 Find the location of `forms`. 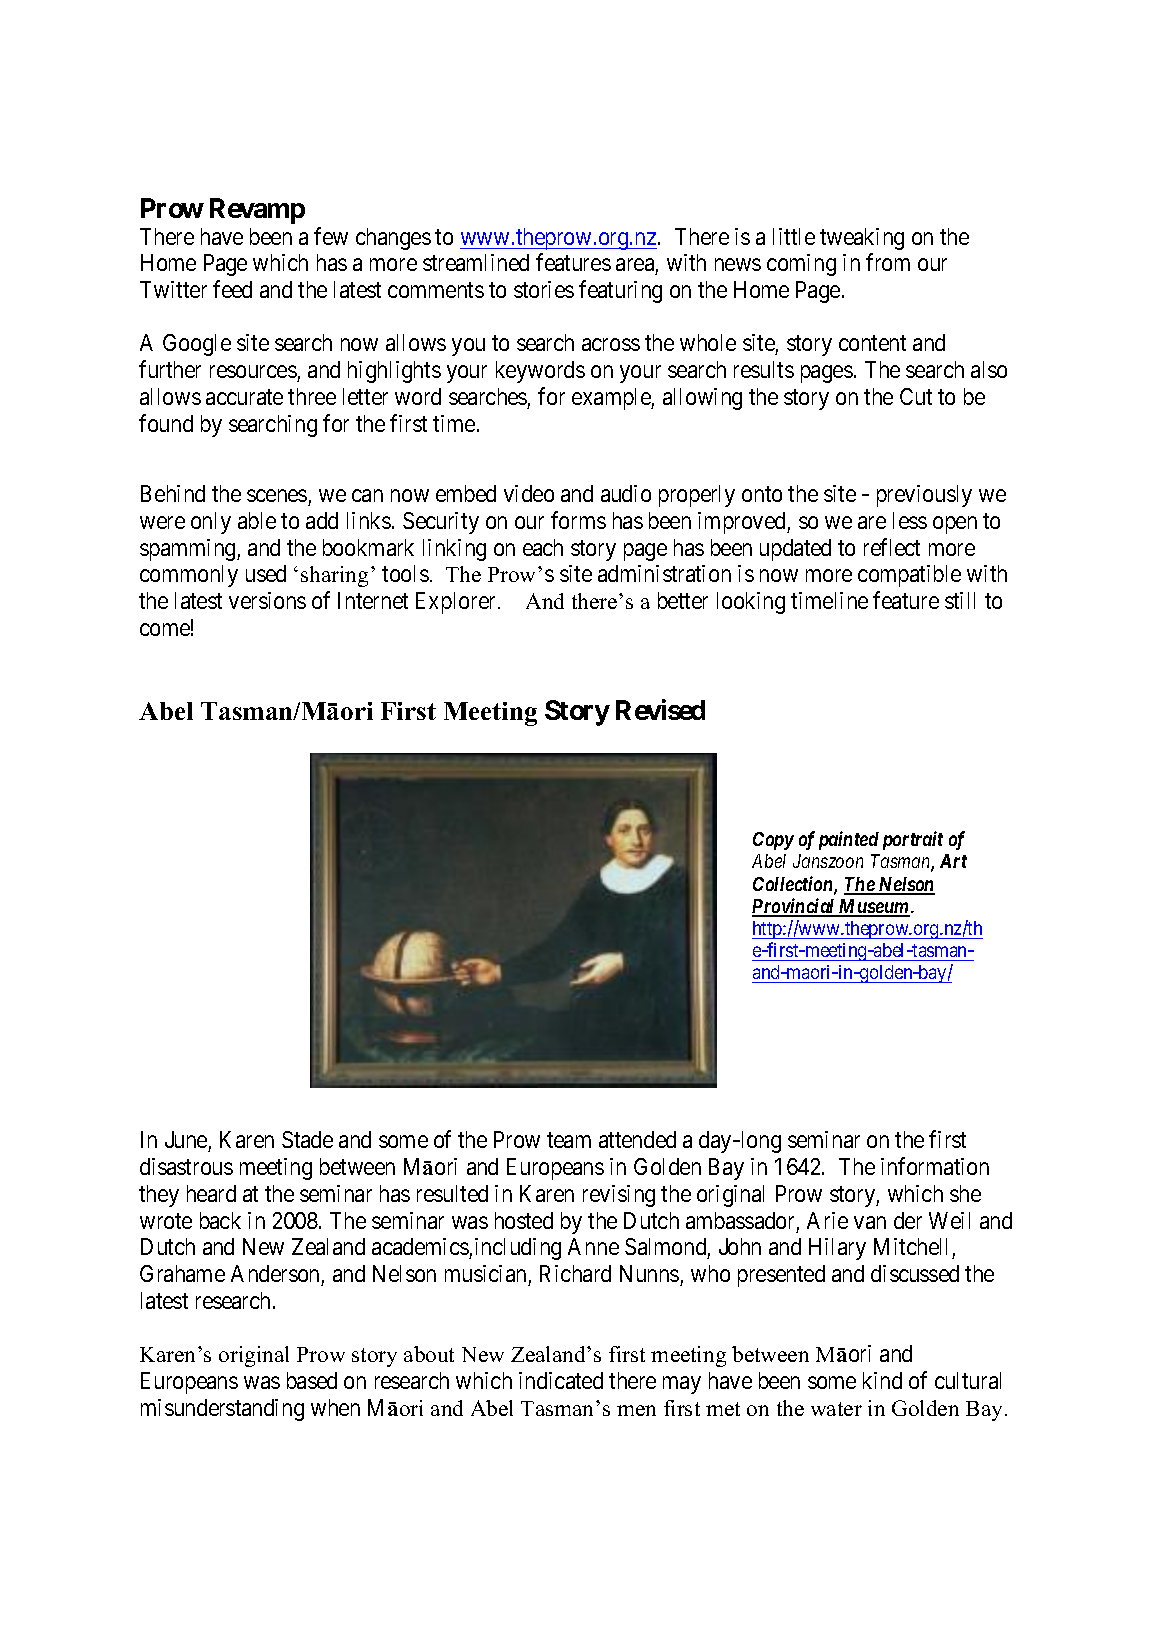

forms is located at coordinates (578, 520).
